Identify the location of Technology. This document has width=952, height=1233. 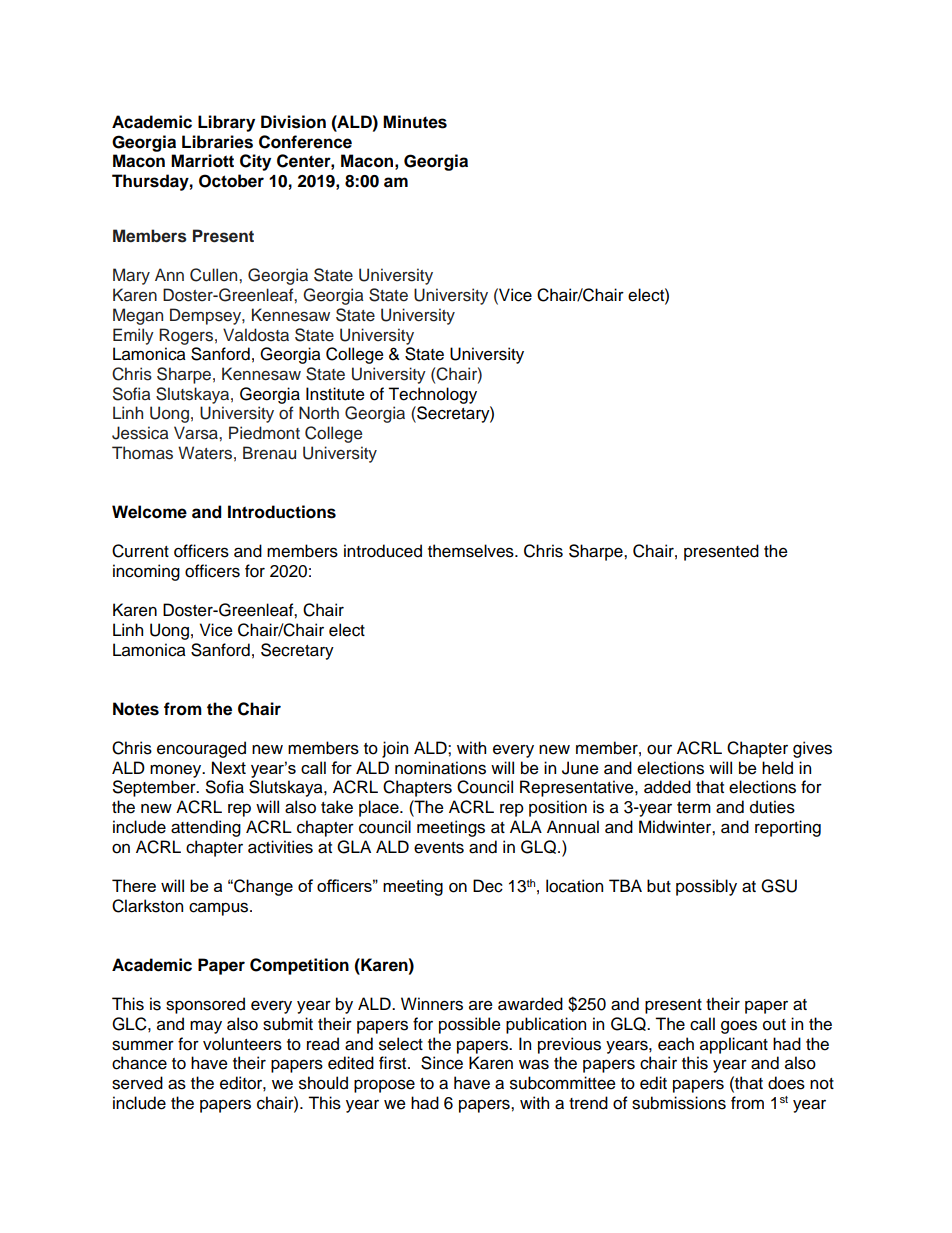
(432, 395).
